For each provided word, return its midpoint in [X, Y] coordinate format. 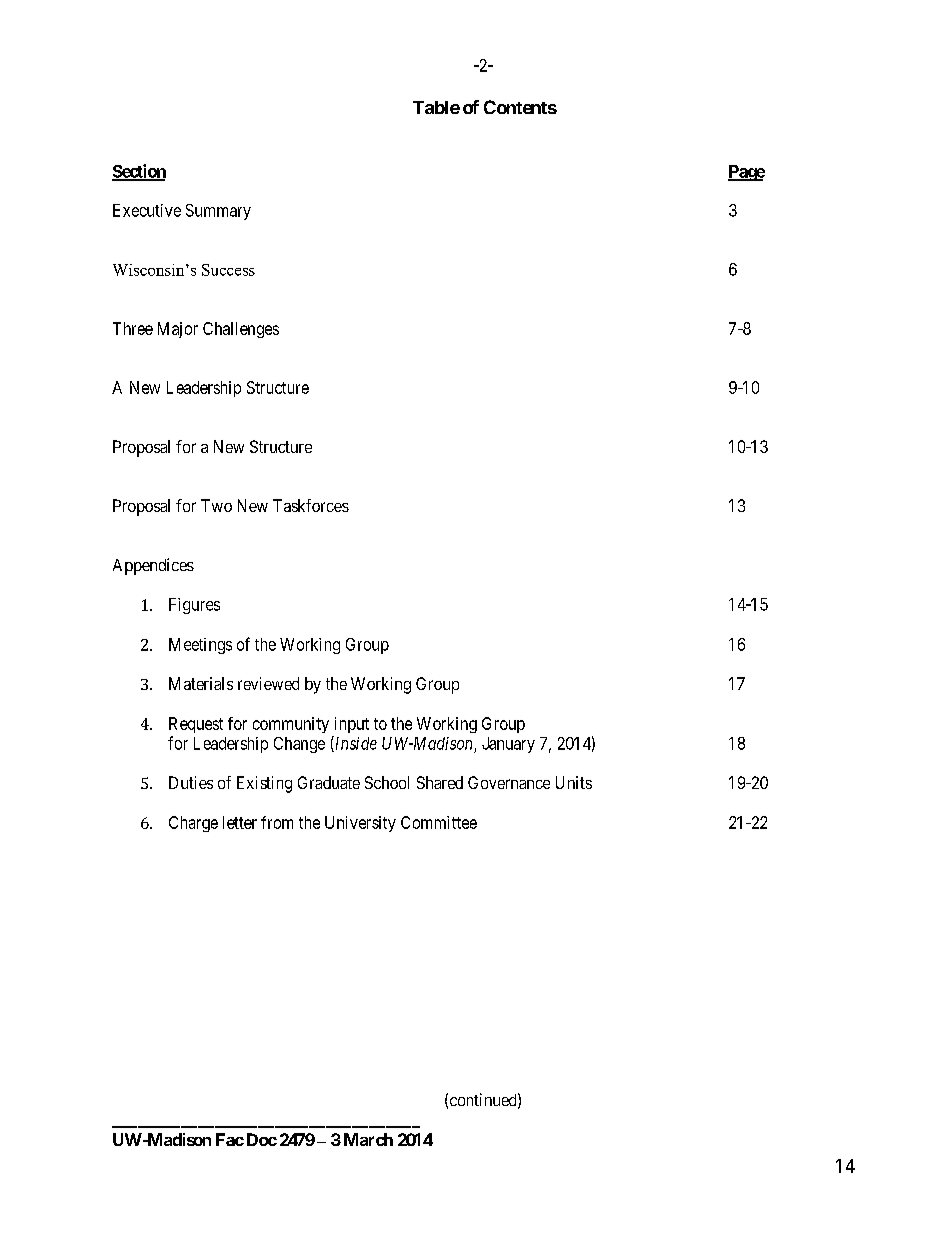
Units [574, 782]
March [368, 1139]
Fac [230, 1139]
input [352, 725]
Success [228, 270]
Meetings [200, 646]
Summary [218, 212]
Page [746, 173]
